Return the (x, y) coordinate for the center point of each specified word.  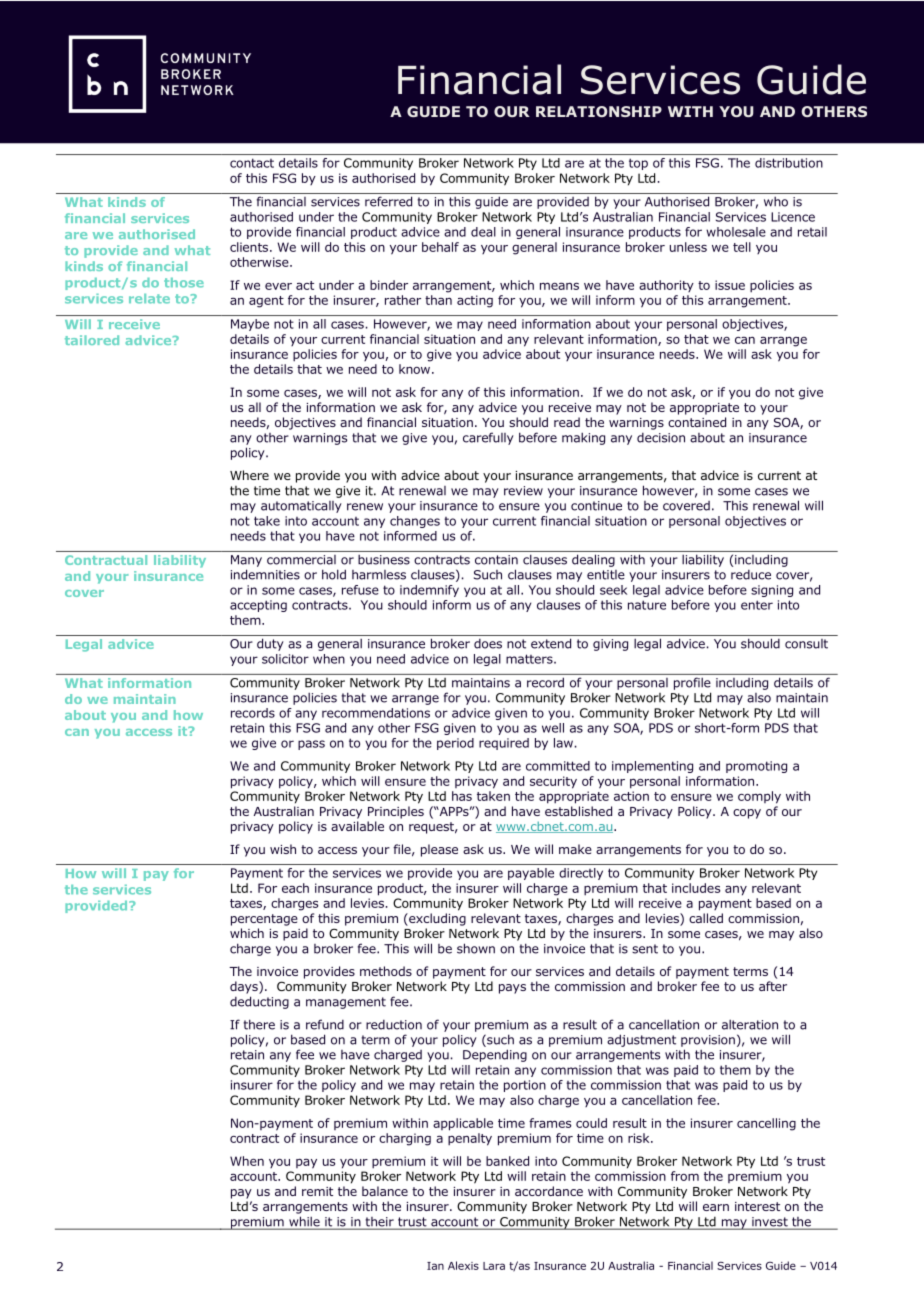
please (439, 850)
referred (388, 201)
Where (249, 475)
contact (252, 163)
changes (415, 522)
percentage (264, 920)
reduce (751, 575)
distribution (789, 163)
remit (317, 1191)
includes (696, 888)
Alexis (463, 1265)
